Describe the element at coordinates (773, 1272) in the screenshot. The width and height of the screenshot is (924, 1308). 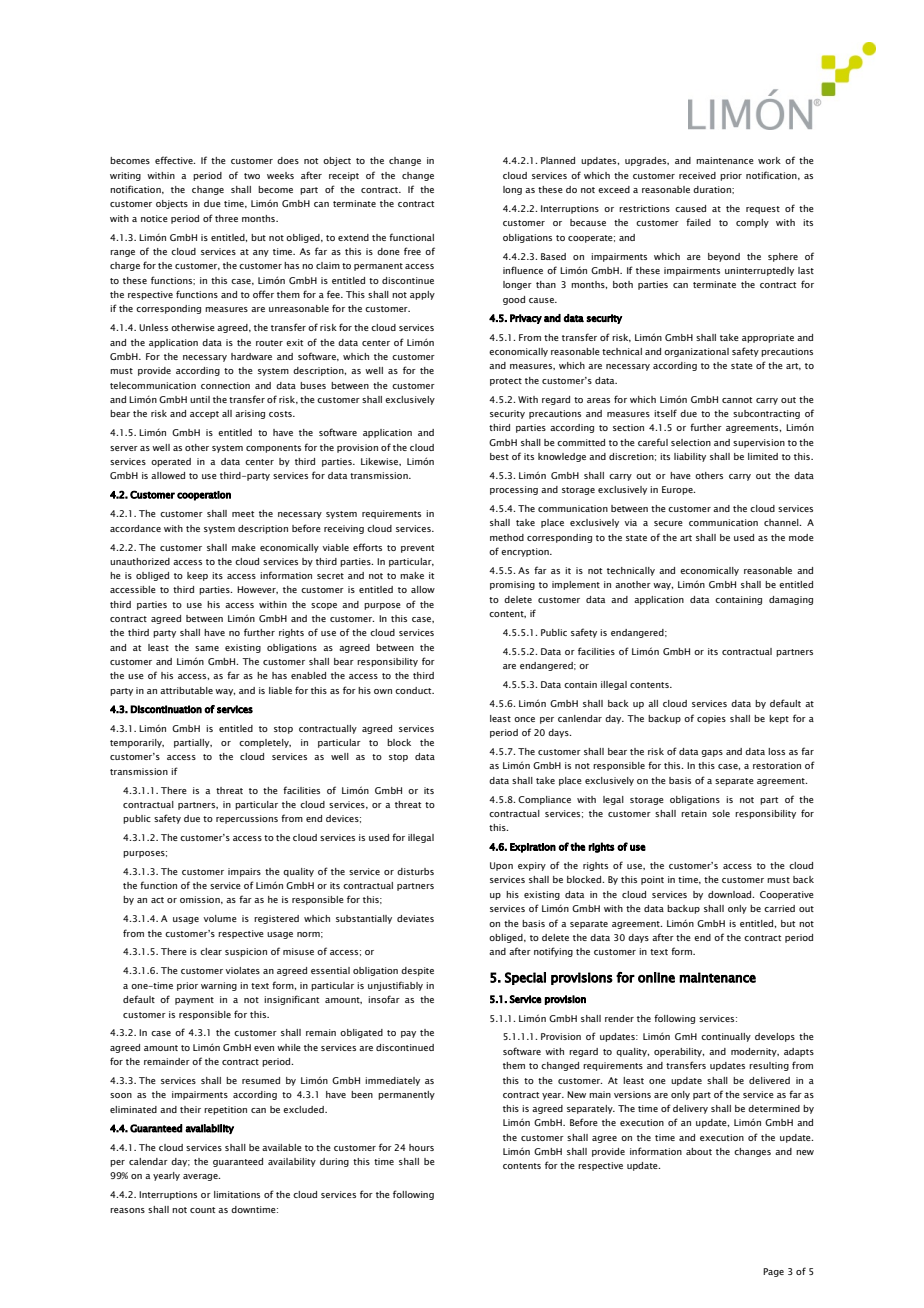
I see `Page` at that location.
